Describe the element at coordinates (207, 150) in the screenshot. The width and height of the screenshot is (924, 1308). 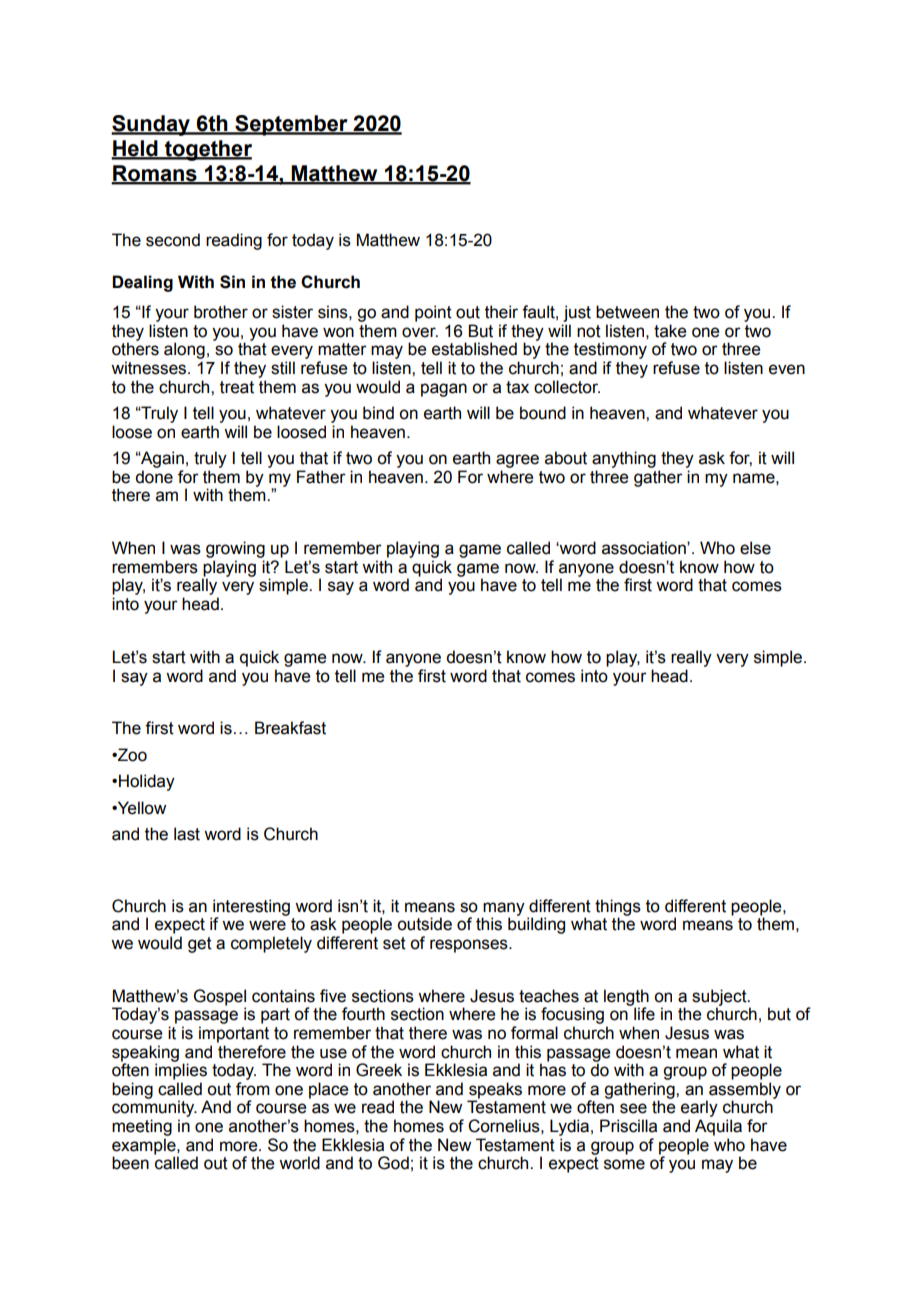
I see `together` at that location.
